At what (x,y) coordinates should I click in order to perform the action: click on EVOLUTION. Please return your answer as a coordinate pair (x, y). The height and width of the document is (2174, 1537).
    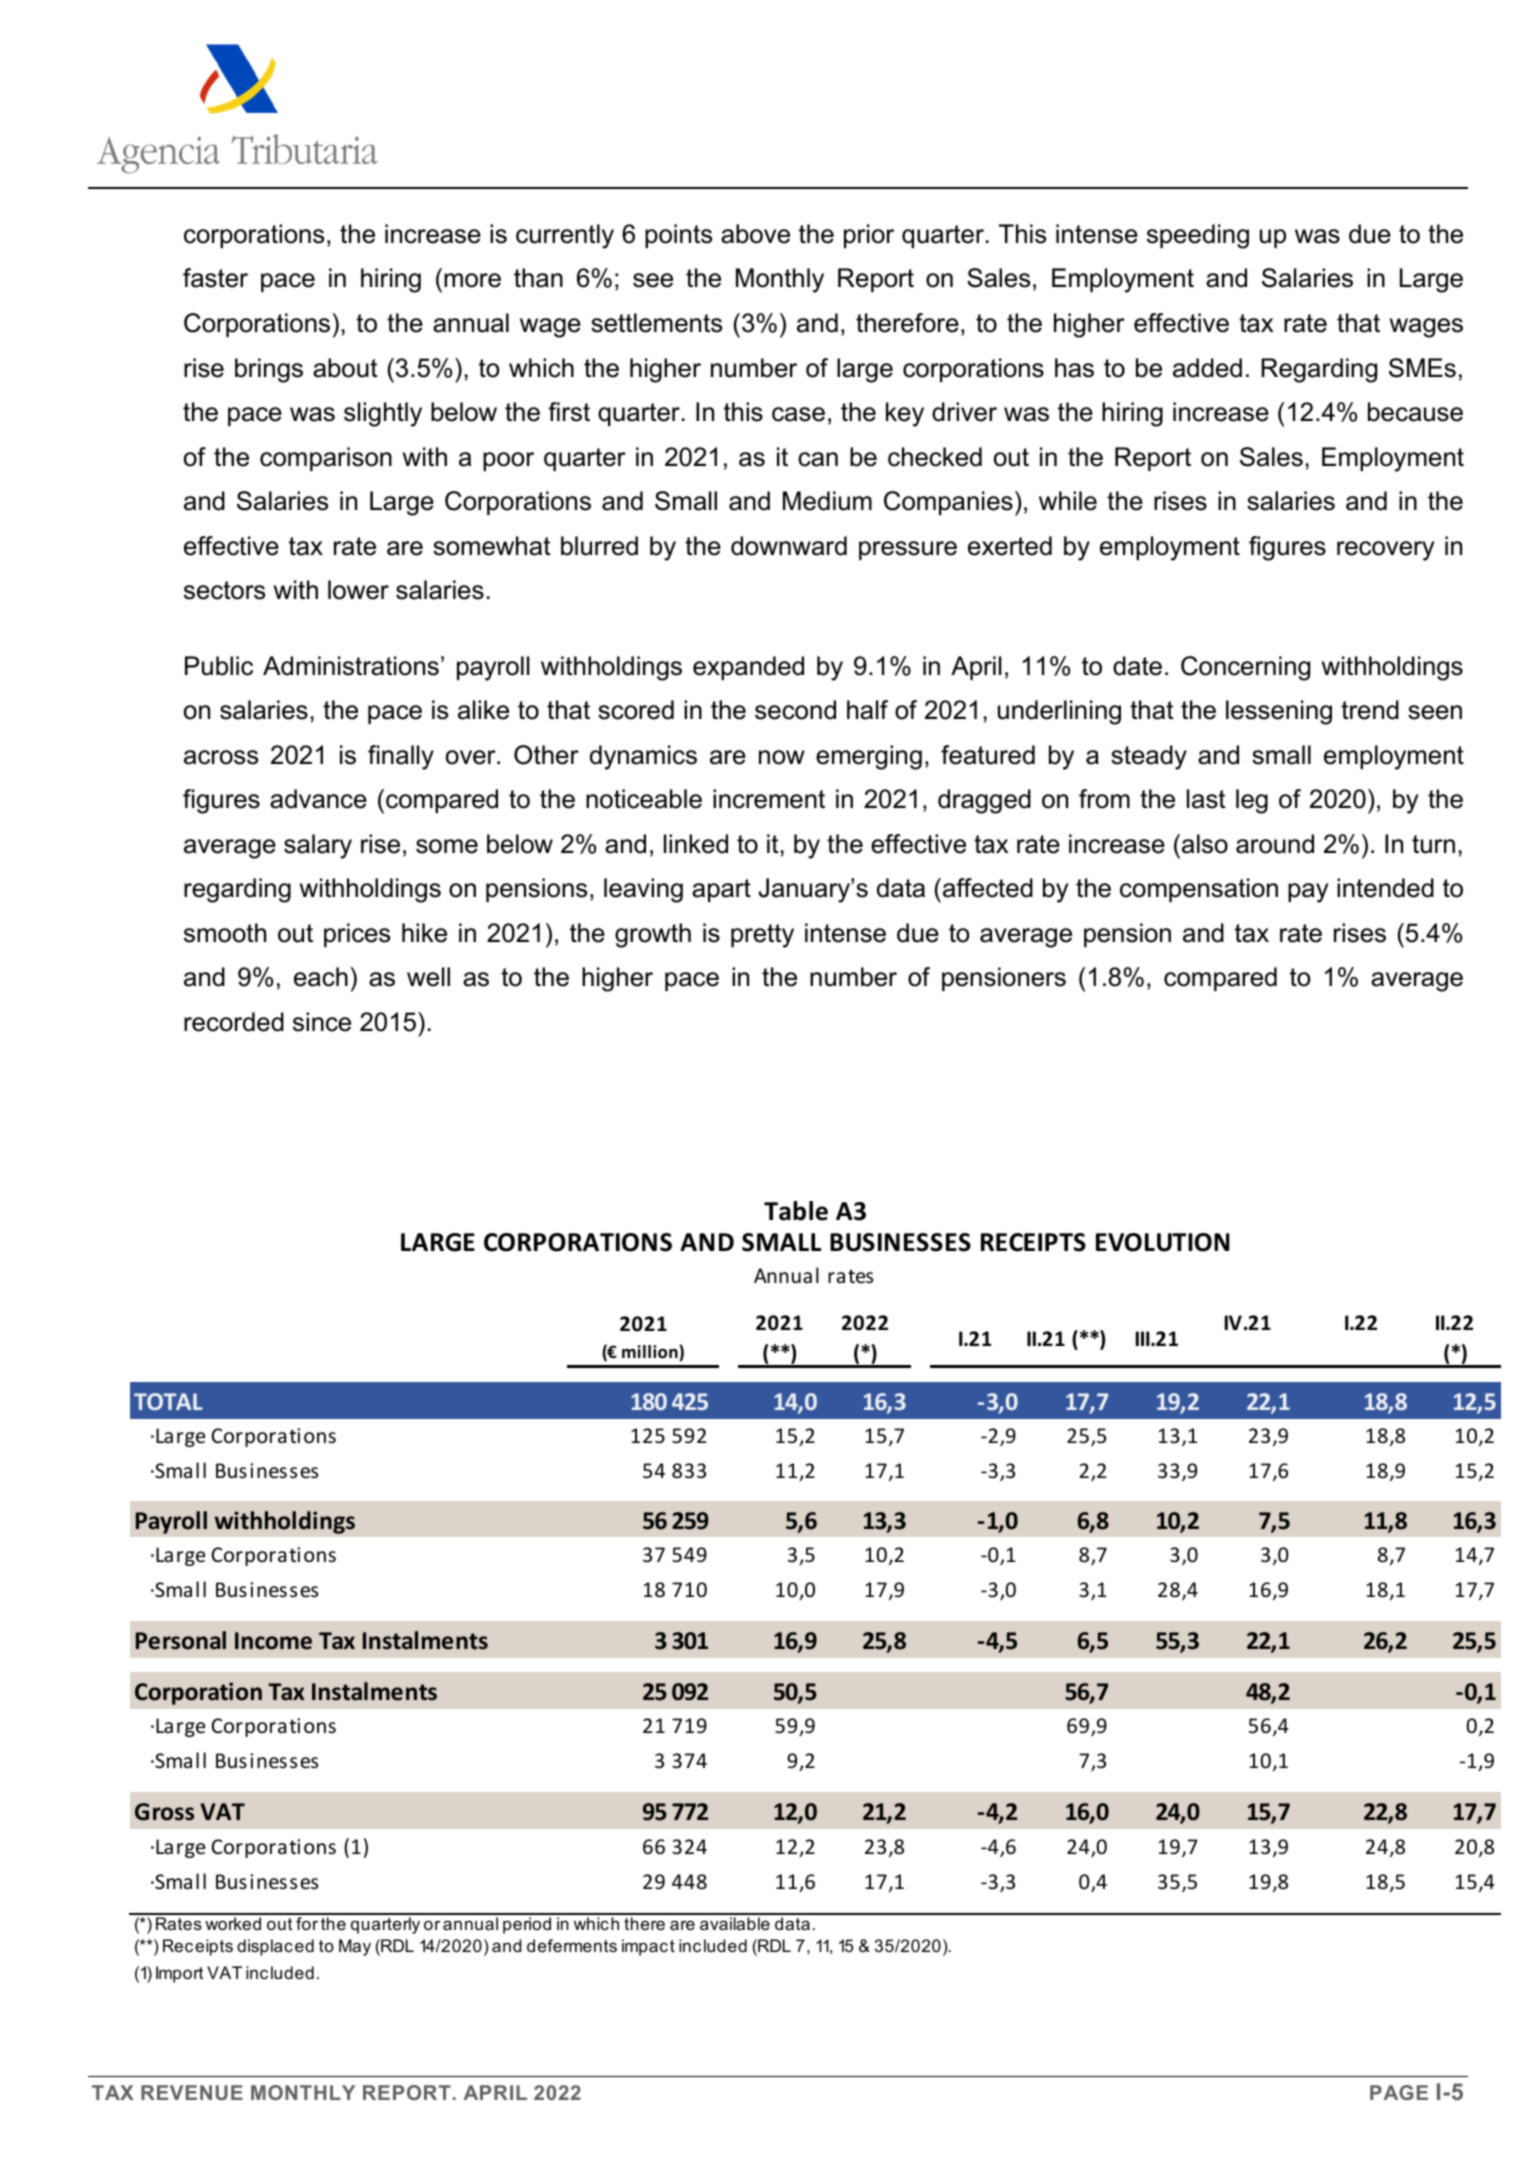
    Looking at the image, I should click on (1163, 1242).
